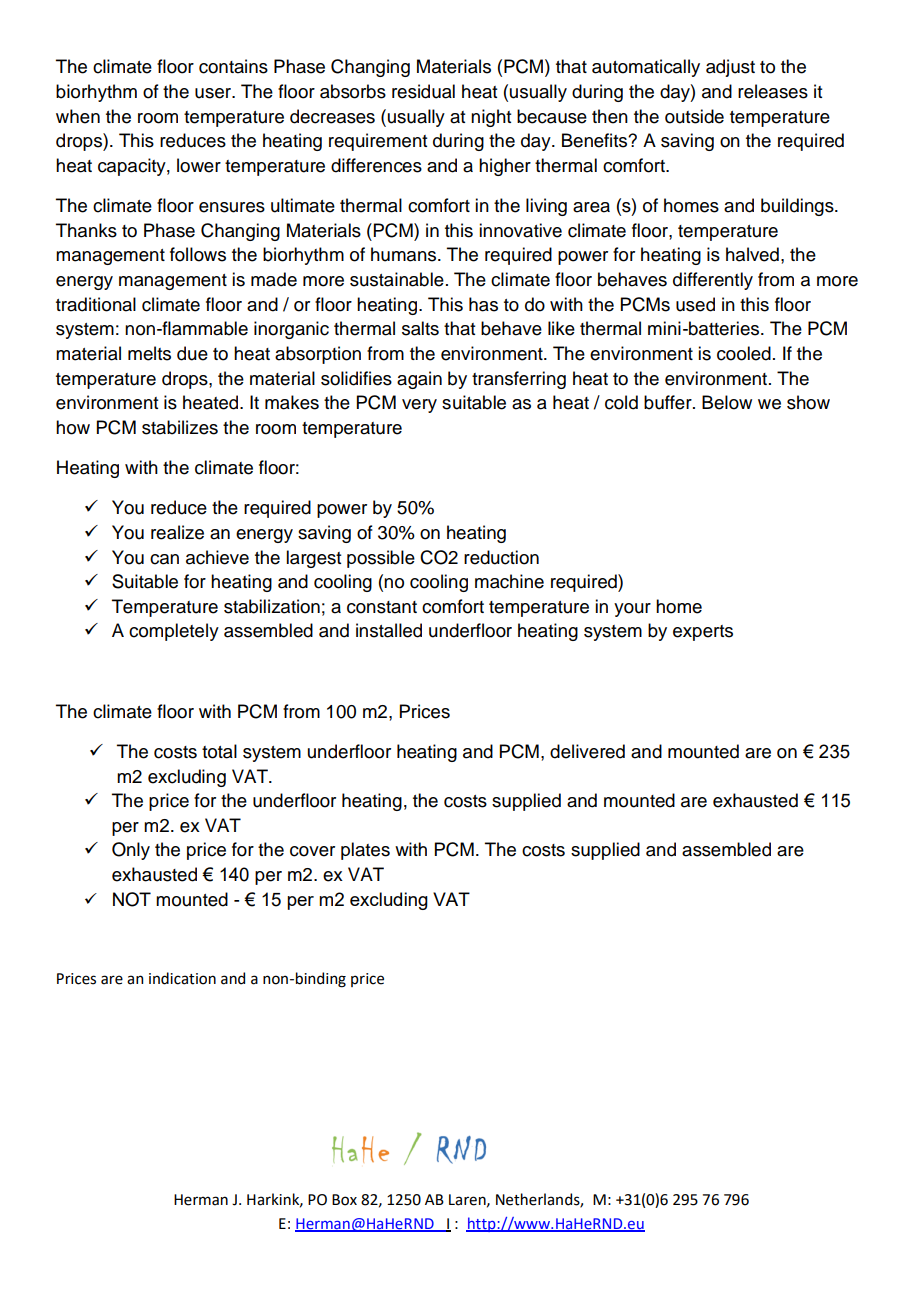  I want to click on user, so click(214, 93).
